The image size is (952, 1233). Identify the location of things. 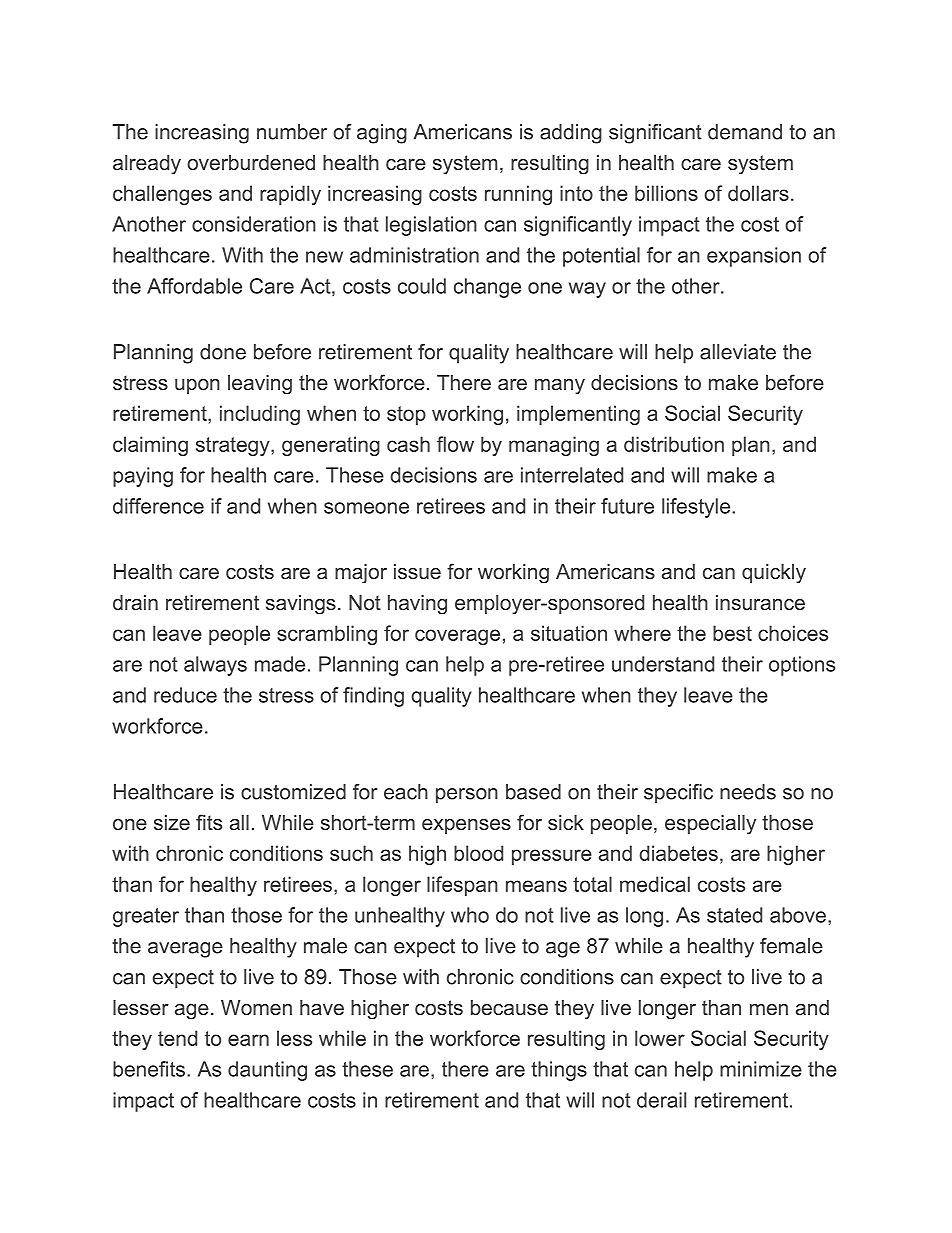
(559, 1071).
